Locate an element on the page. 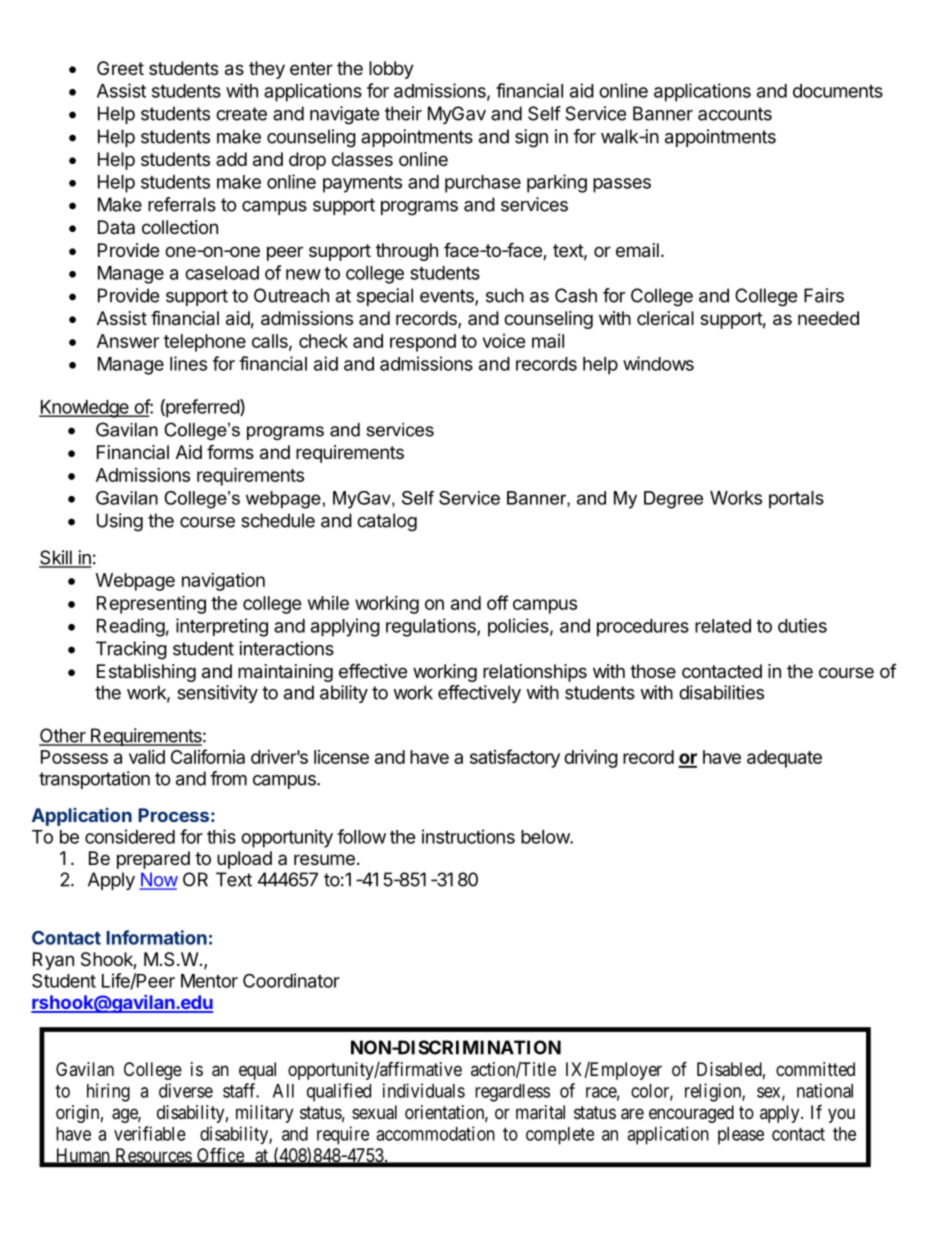 The image size is (952, 1233). portals is located at coordinates (796, 500).
